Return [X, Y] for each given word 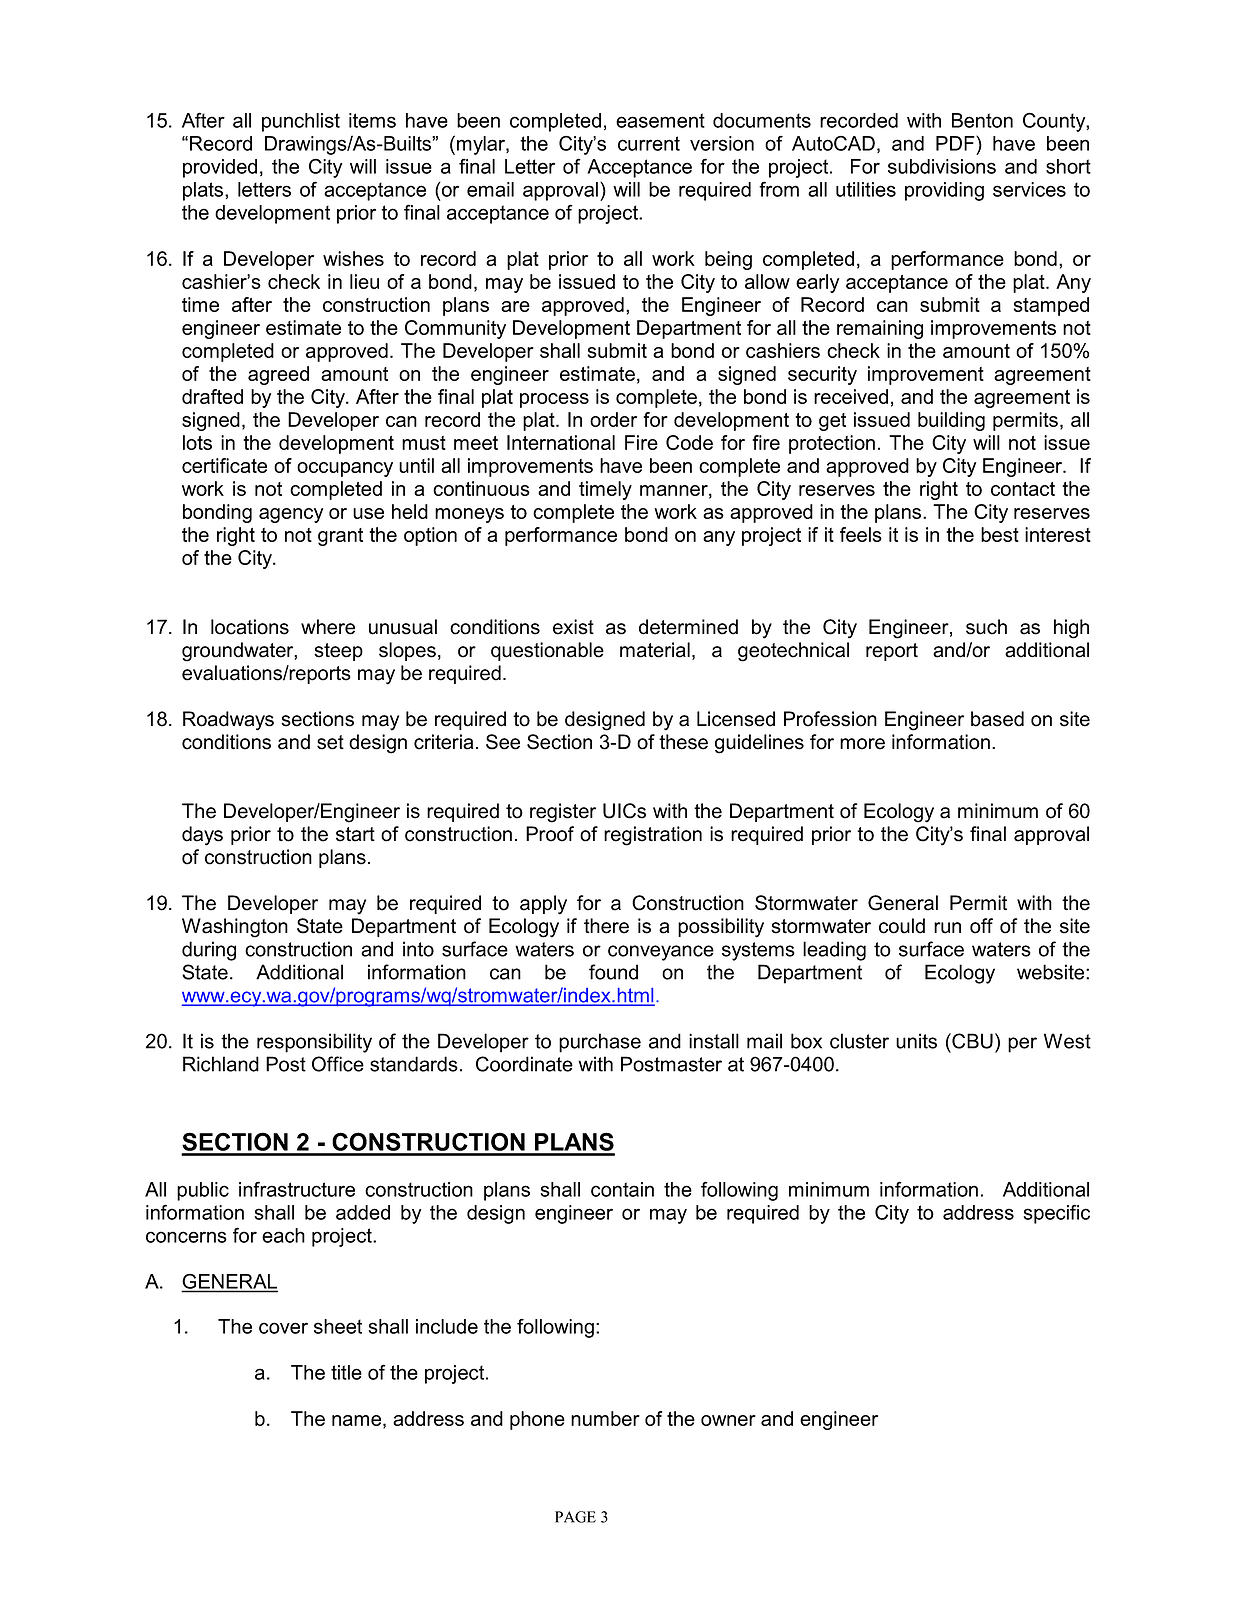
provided [220, 168]
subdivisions [942, 166]
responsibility [314, 1043]
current [649, 143]
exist [573, 627]
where [328, 627]
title [346, 1372]
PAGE [575, 1517]
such [986, 627]
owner [728, 1420]
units [916, 1041]
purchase [600, 1043]
